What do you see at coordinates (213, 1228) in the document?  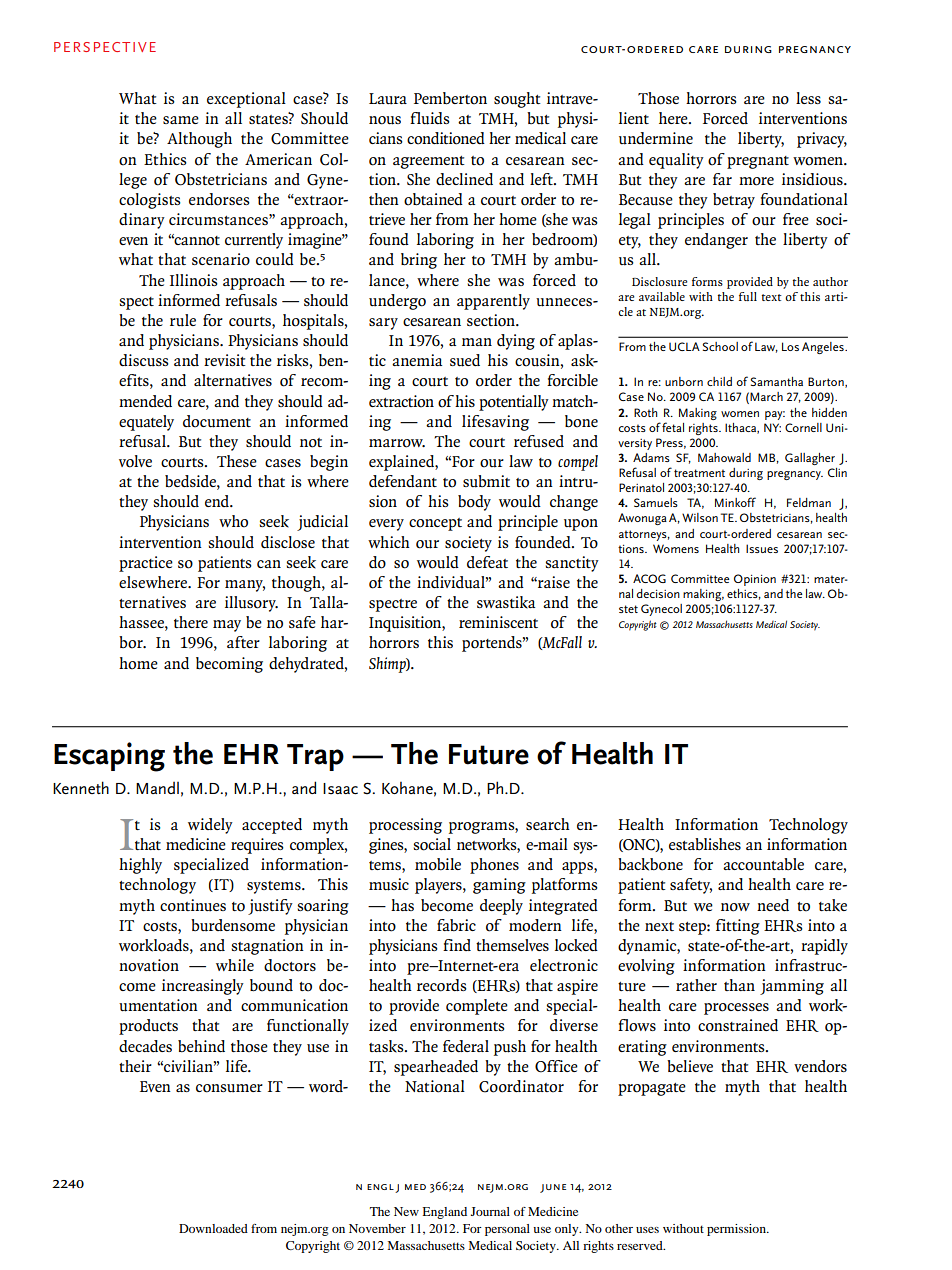 I see `Downloaded` at bounding box center [213, 1228].
